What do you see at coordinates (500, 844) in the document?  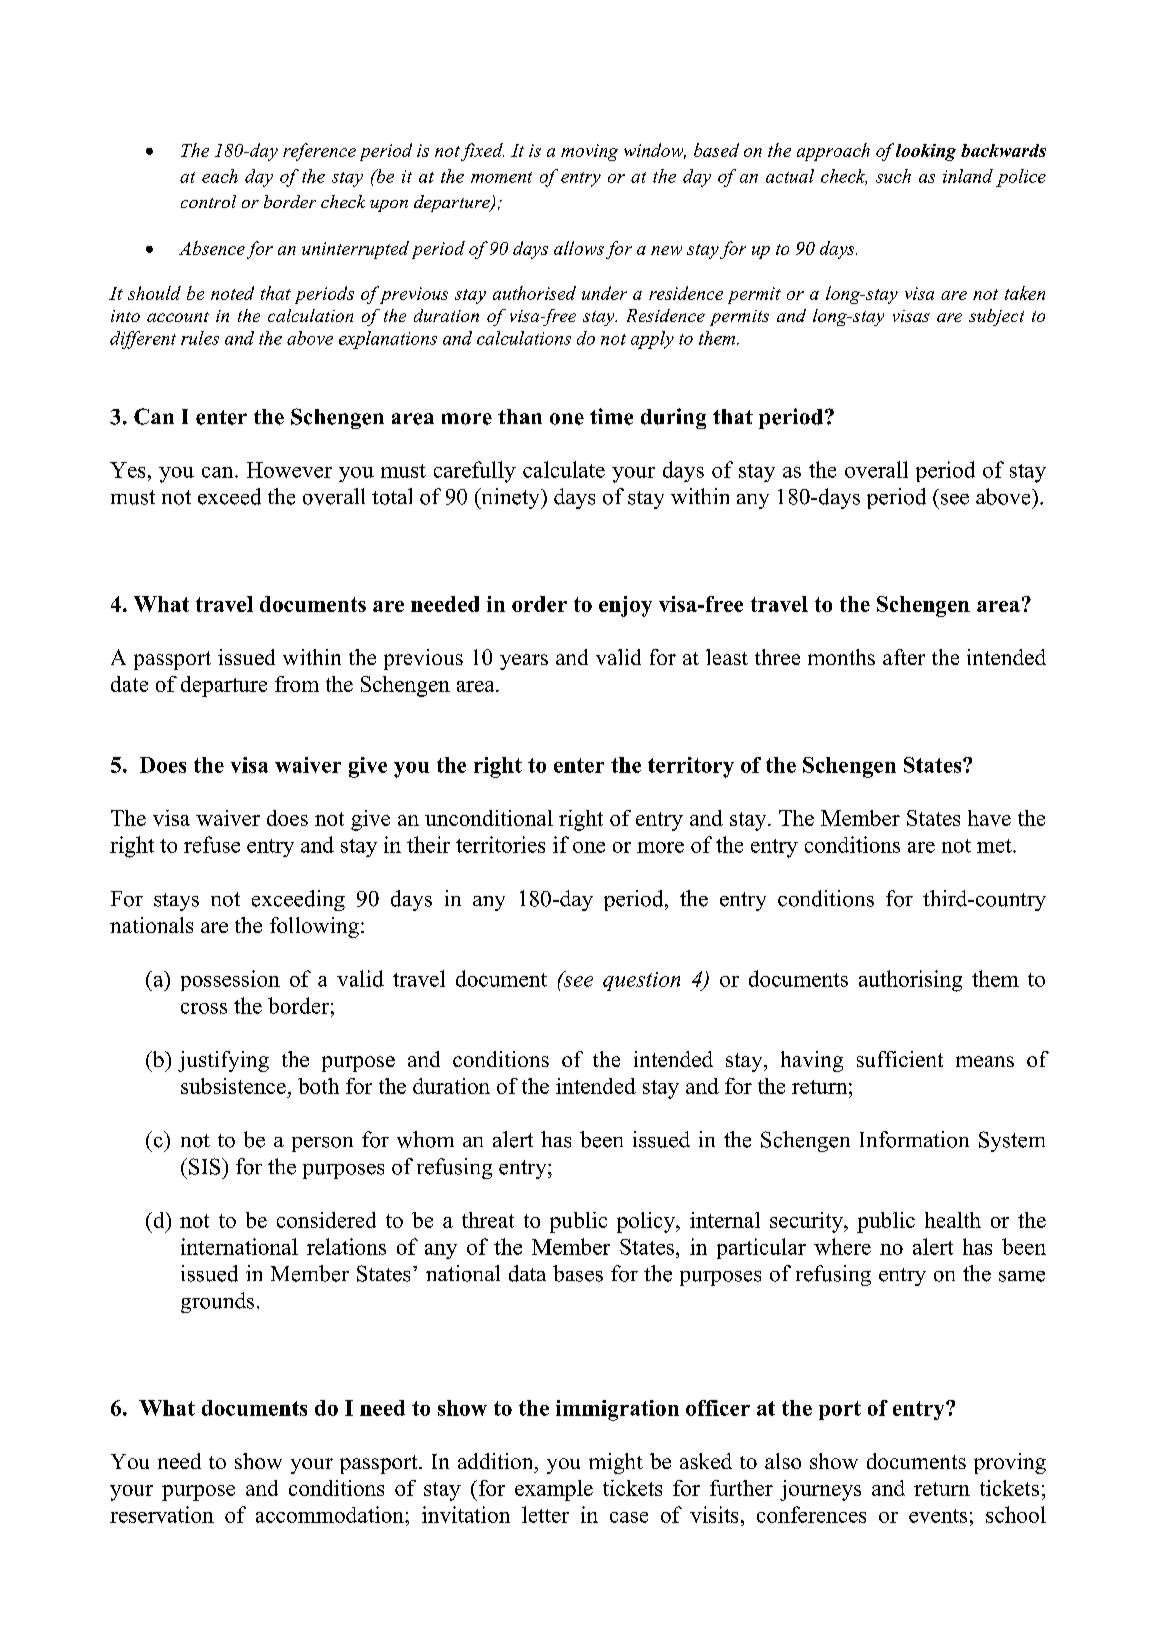 I see `territories` at bounding box center [500, 844].
